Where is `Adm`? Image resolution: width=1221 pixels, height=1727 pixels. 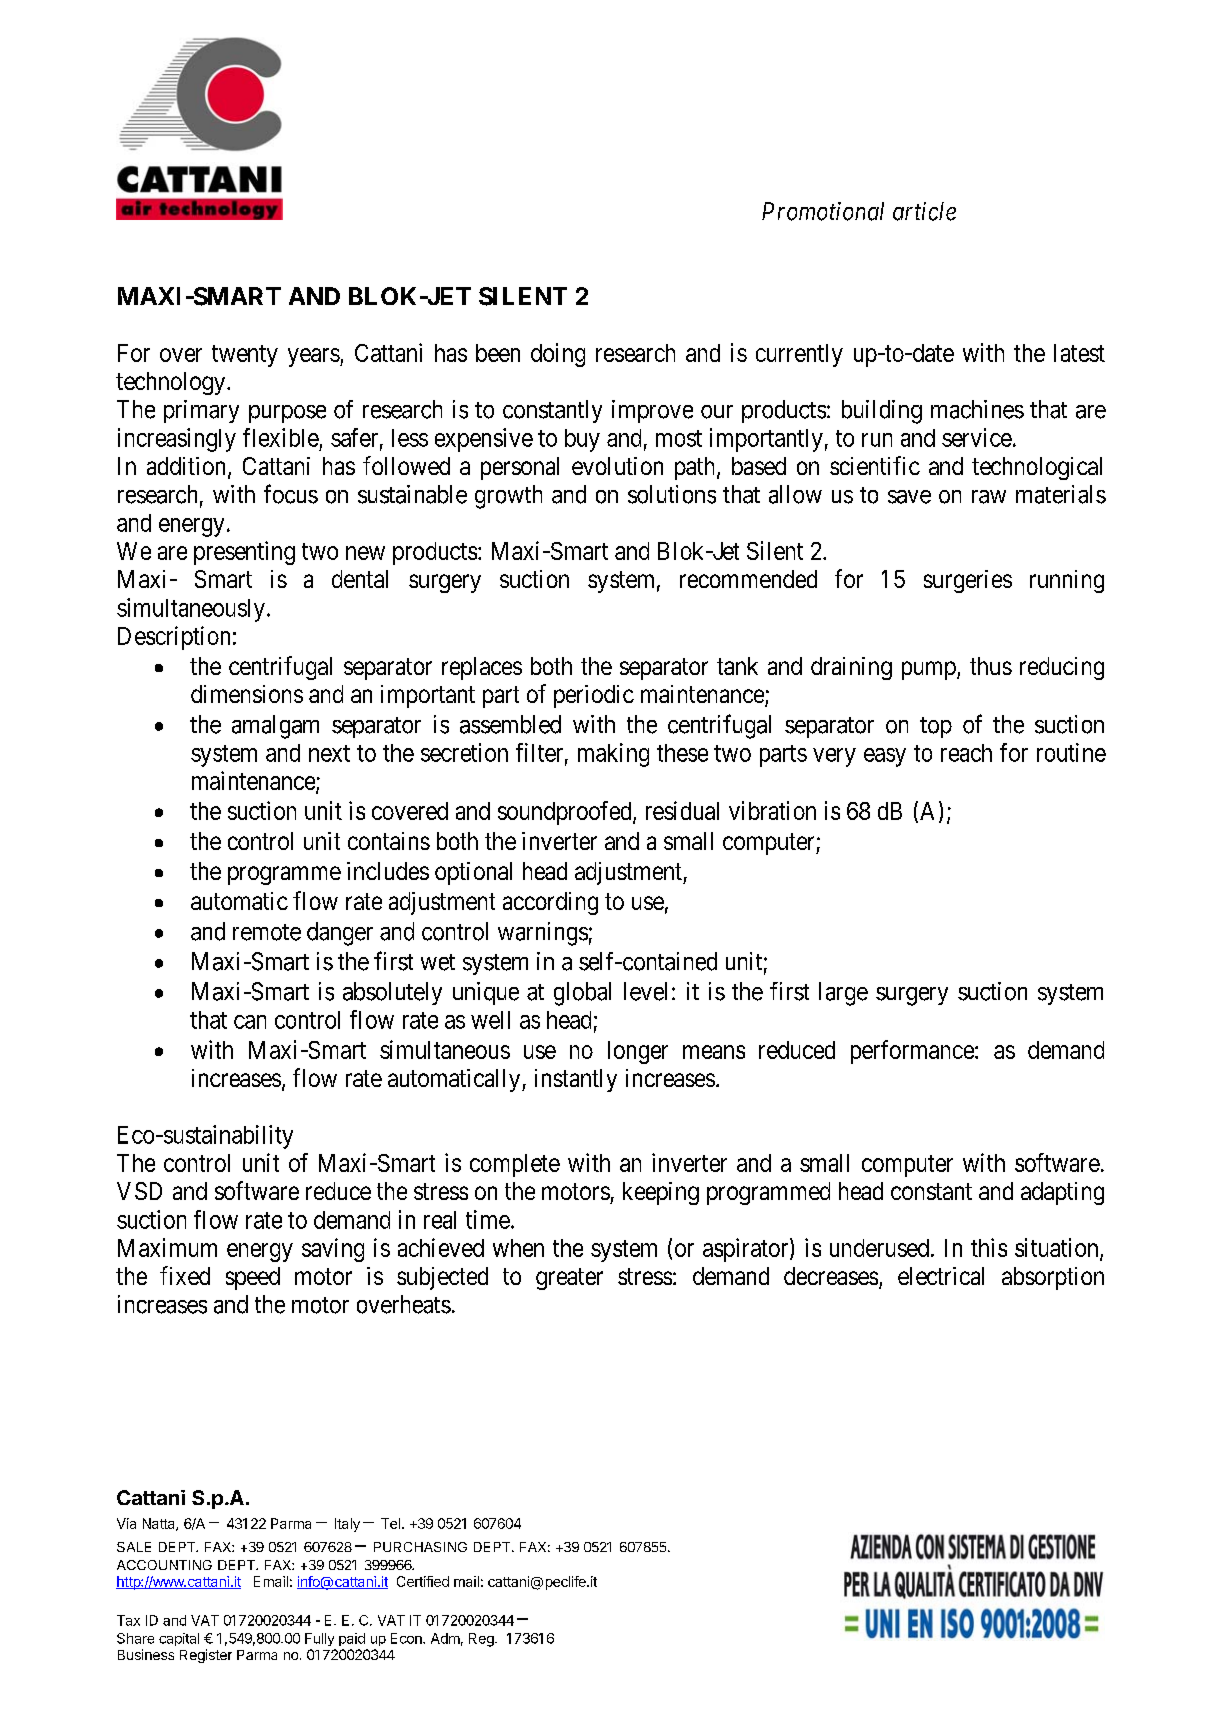
Adm is located at coordinates (445, 1638).
